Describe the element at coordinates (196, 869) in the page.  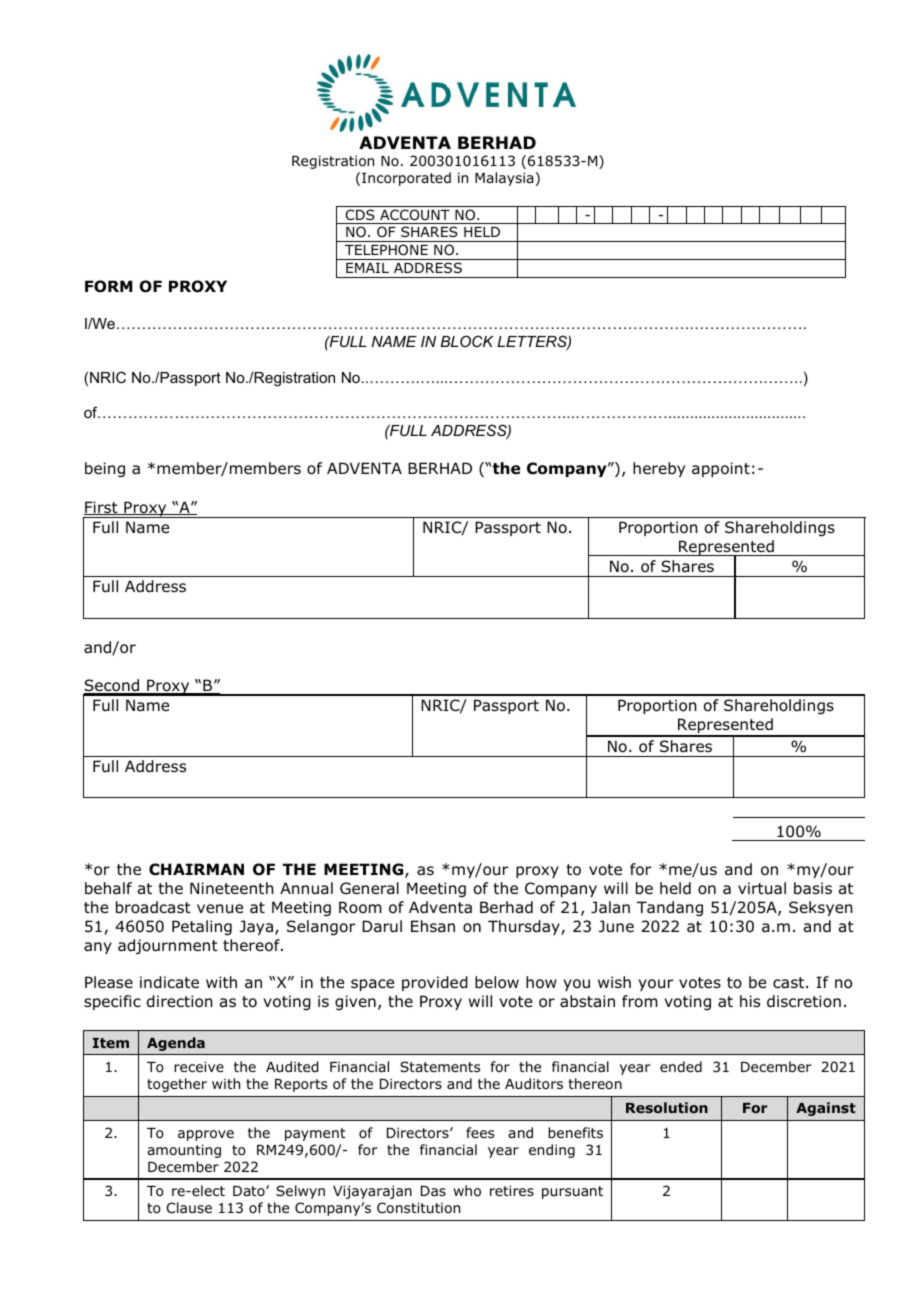
I see `CHAIRMAN` at that location.
